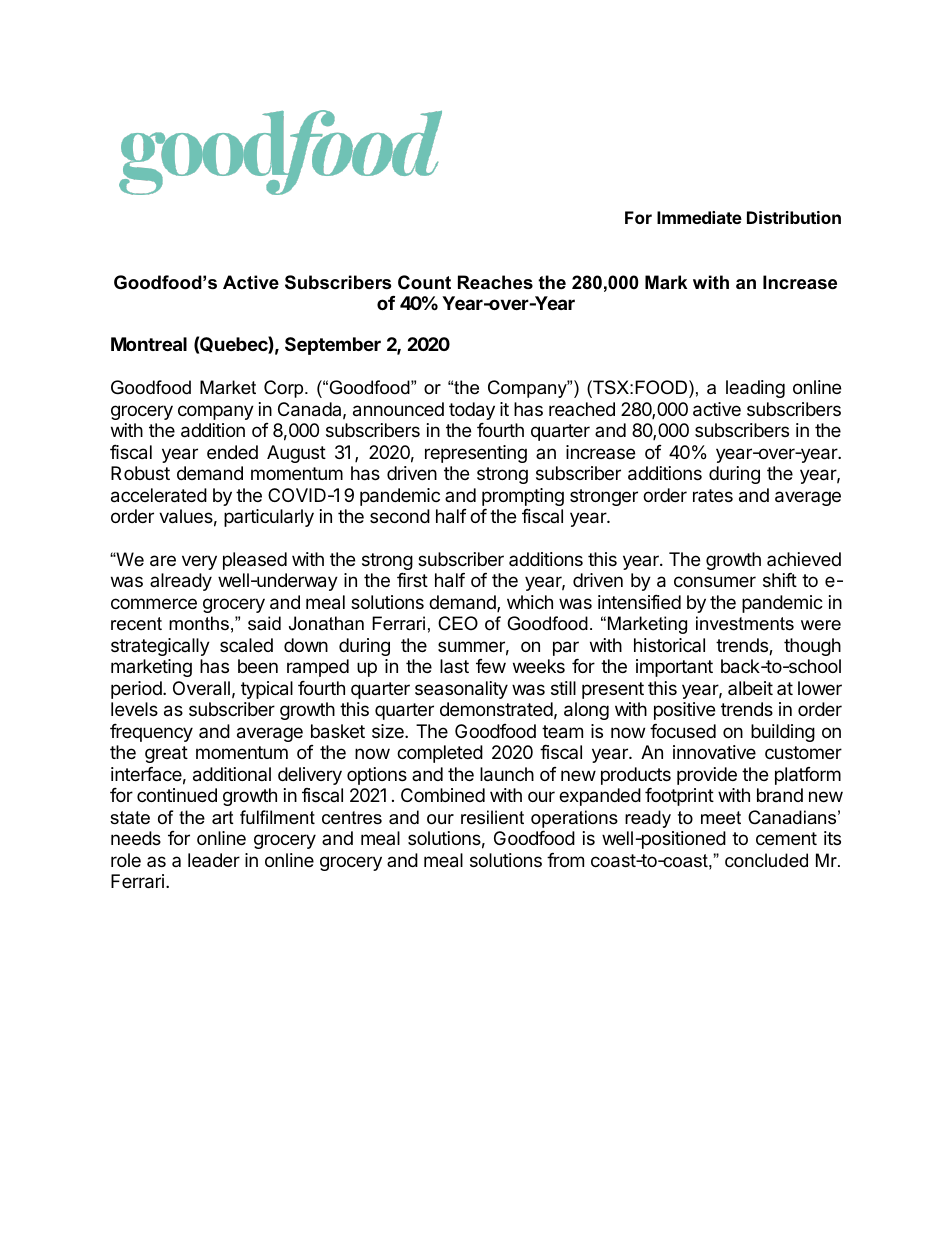  What do you see at coordinates (424, 282) in the screenshot?
I see `Count` at bounding box center [424, 282].
